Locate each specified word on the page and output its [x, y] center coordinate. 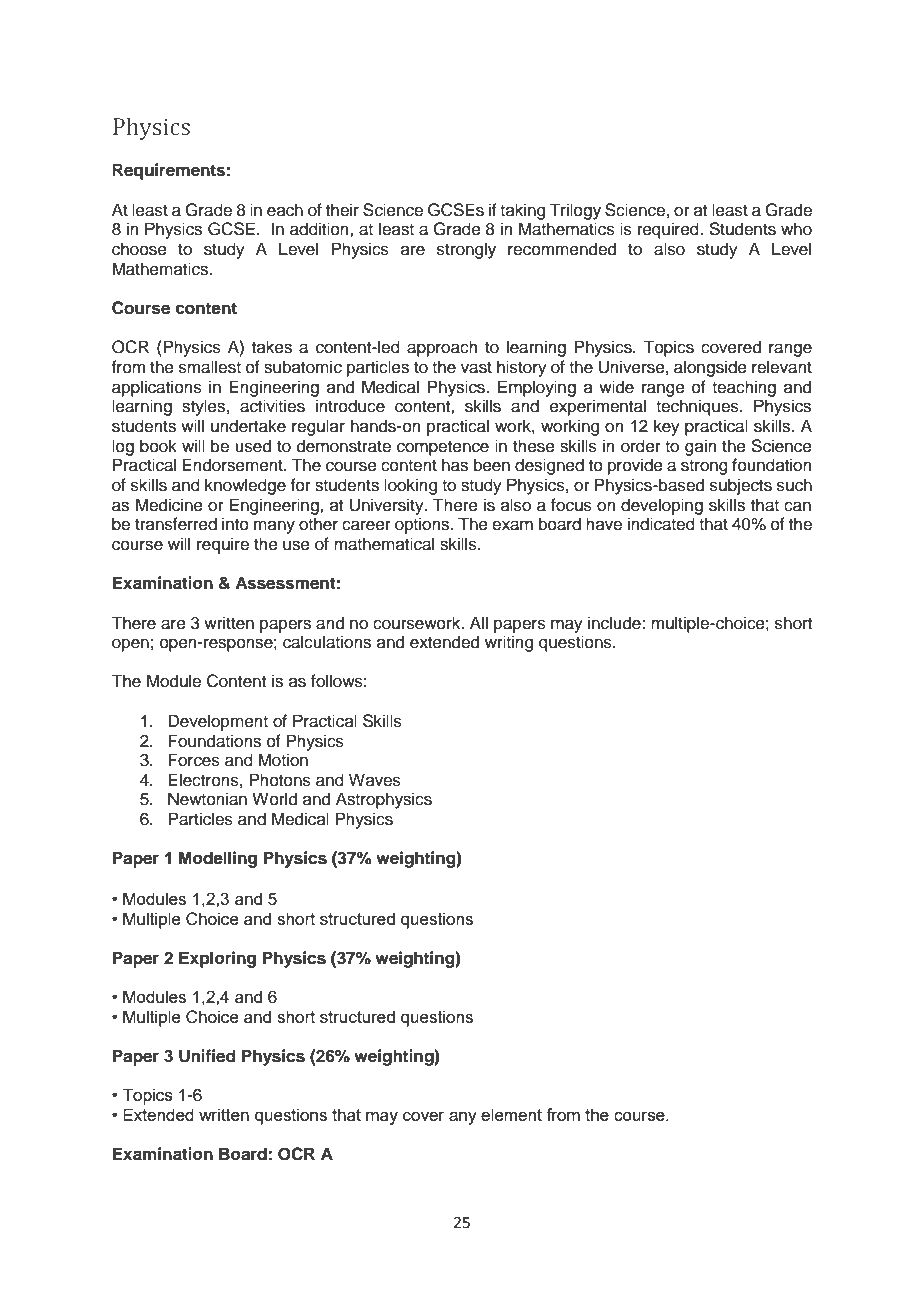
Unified [207, 1056]
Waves [375, 780]
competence [443, 448]
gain [701, 447]
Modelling [218, 859]
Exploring [217, 959]
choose [139, 249]
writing [509, 643]
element [511, 1114]
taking [522, 211]
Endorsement [233, 465]
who [796, 229]
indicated [661, 524]
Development [218, 722]
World [274, 799]
